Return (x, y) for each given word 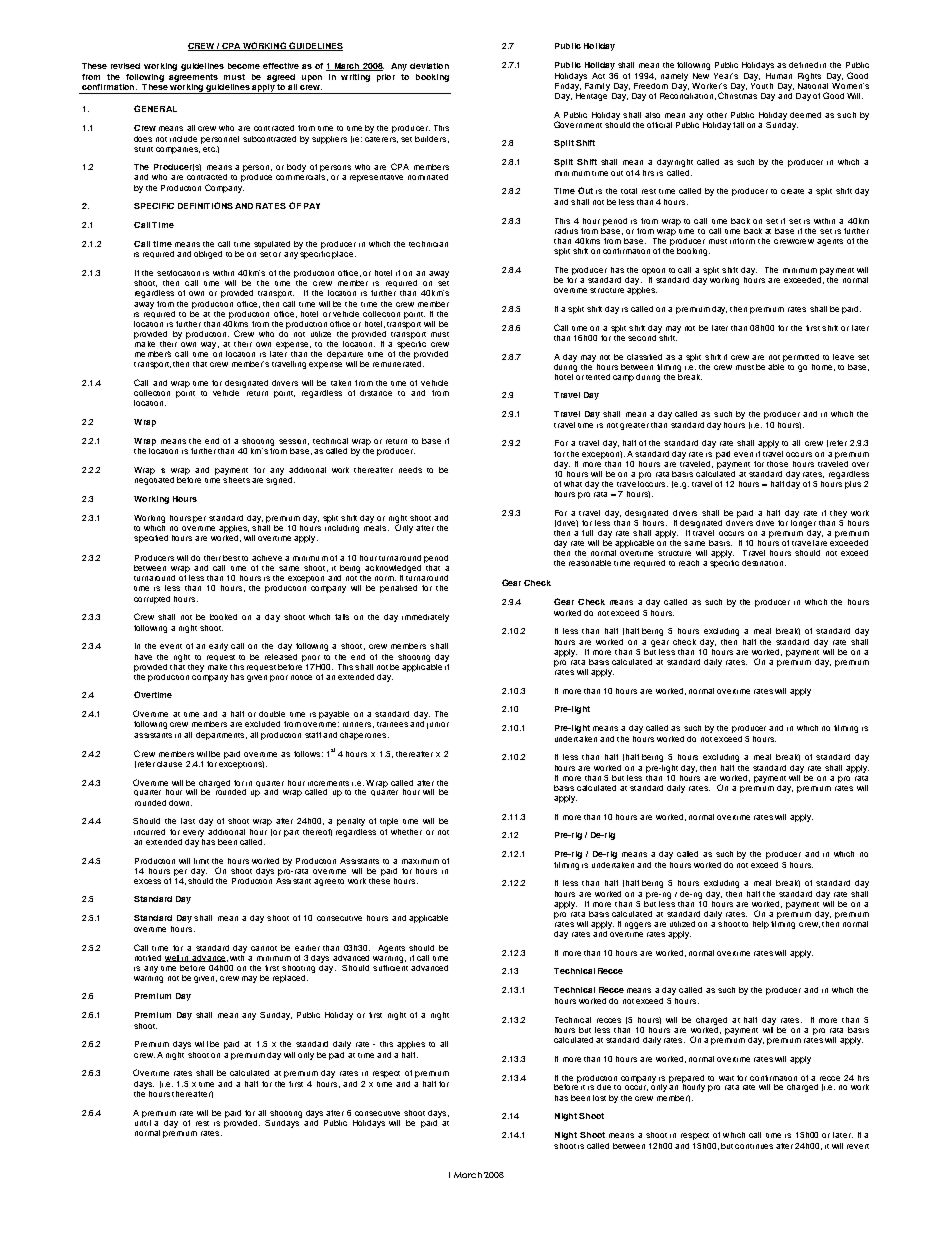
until (143, 1121)
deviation (429, 66)
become (244, 66)
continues (754, 1146)
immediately (425, 618)
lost (599, 1098)
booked (223, 617)
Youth (762, 84)
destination (764, 563)
